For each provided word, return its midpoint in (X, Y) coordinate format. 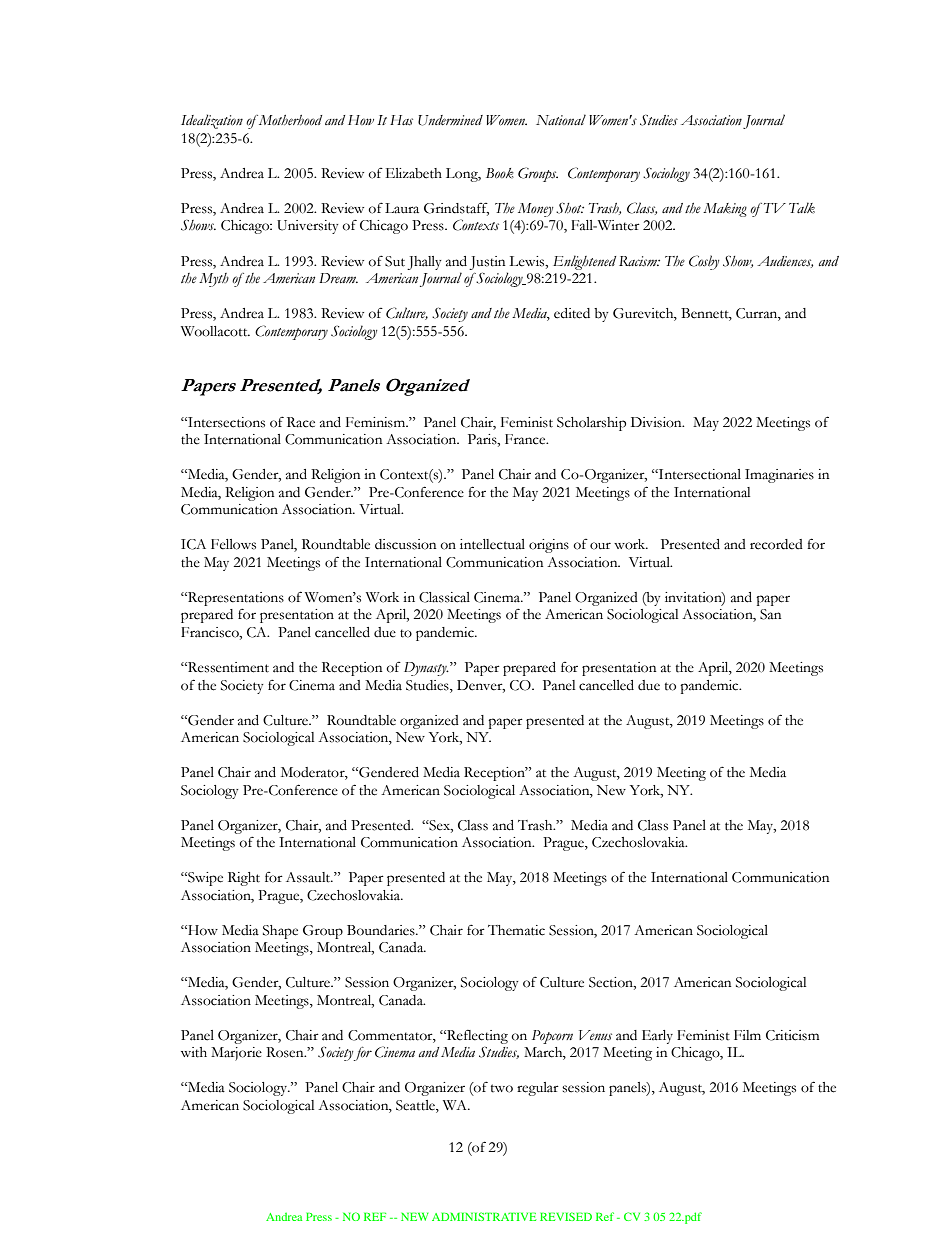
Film (747, 1035)
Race (301, 422)
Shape (280, 932)
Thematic (516, 930)
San (770, 614)
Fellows (233, 544)
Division (657, 422)
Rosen (286, 1052)
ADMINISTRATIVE (484, 1216)
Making (725, 210)
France (526, 439)
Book (500, 173)
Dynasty (426, 669)
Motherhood (289, 120)
